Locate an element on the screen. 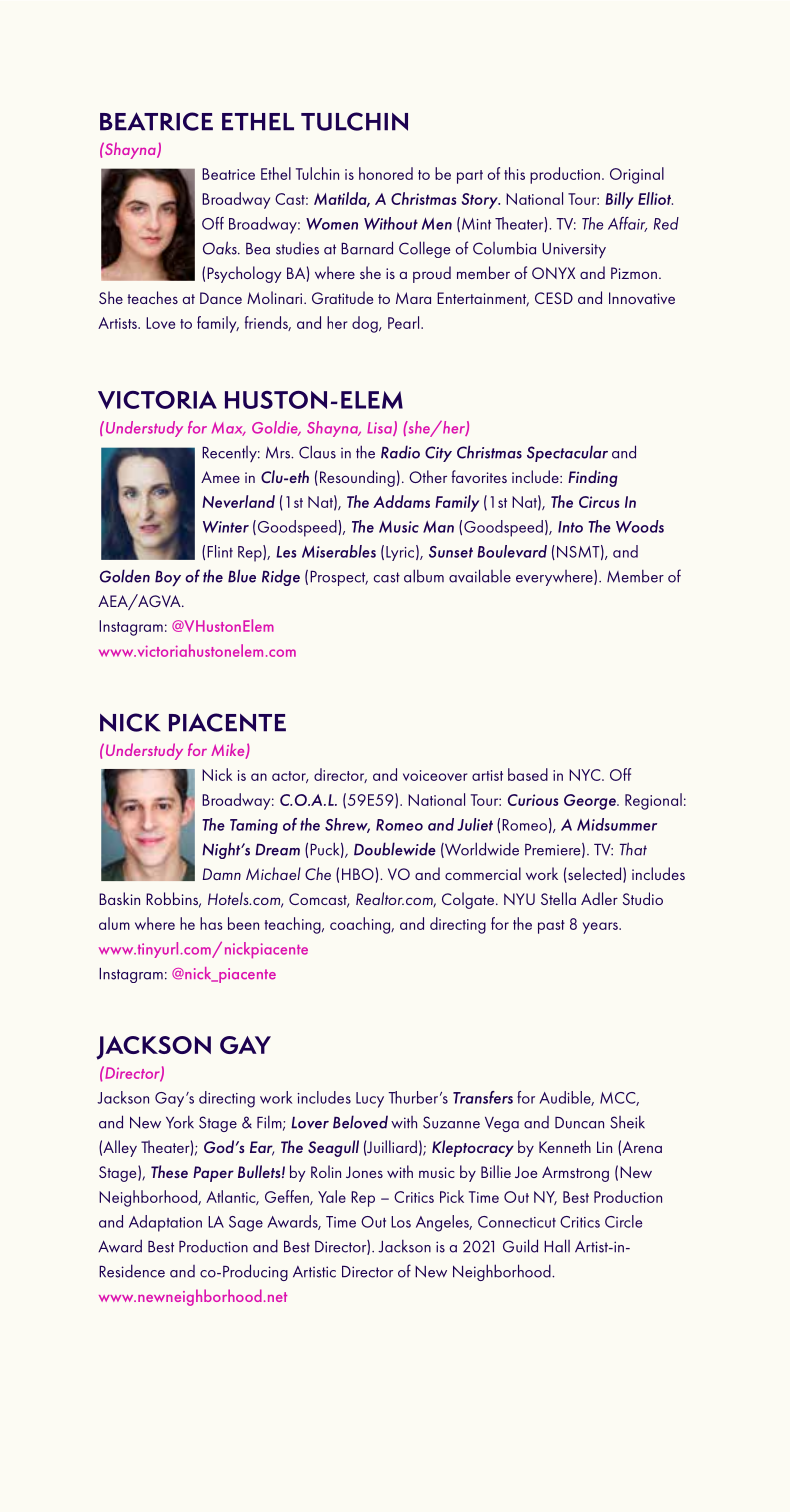 The height and width of the screenshot is (1512, 790). Boy is located at coordinates (168, 578).
